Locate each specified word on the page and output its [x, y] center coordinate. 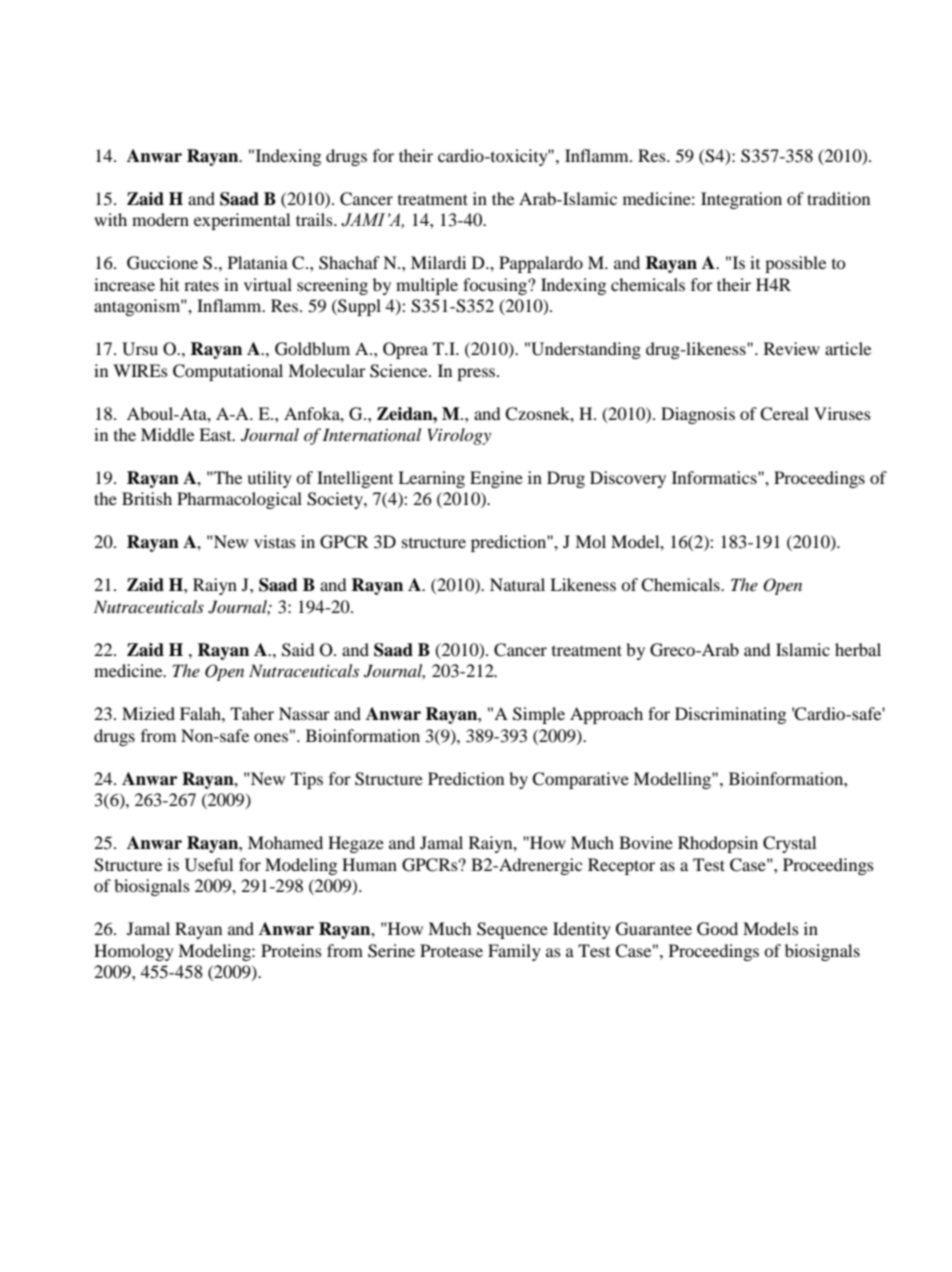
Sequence [512, 930]
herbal [858, 649]
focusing [496, 286]
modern [160, 219]
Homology [134, 952]
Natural [517, 584]
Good [717, 929]
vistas [275, 541]
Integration [741, 200]
